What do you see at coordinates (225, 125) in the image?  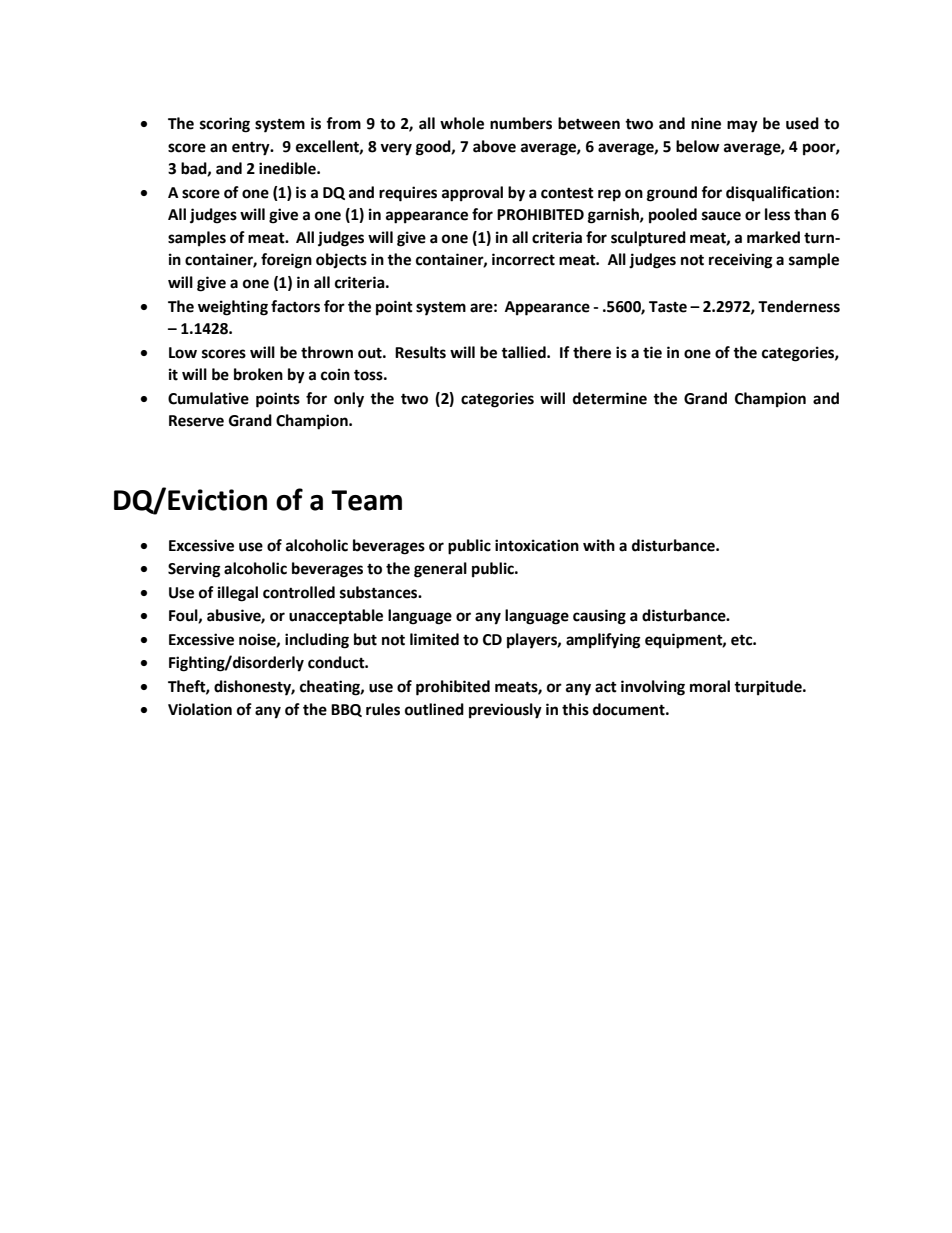 I see `scoring` at bounding box center [225, 125].
